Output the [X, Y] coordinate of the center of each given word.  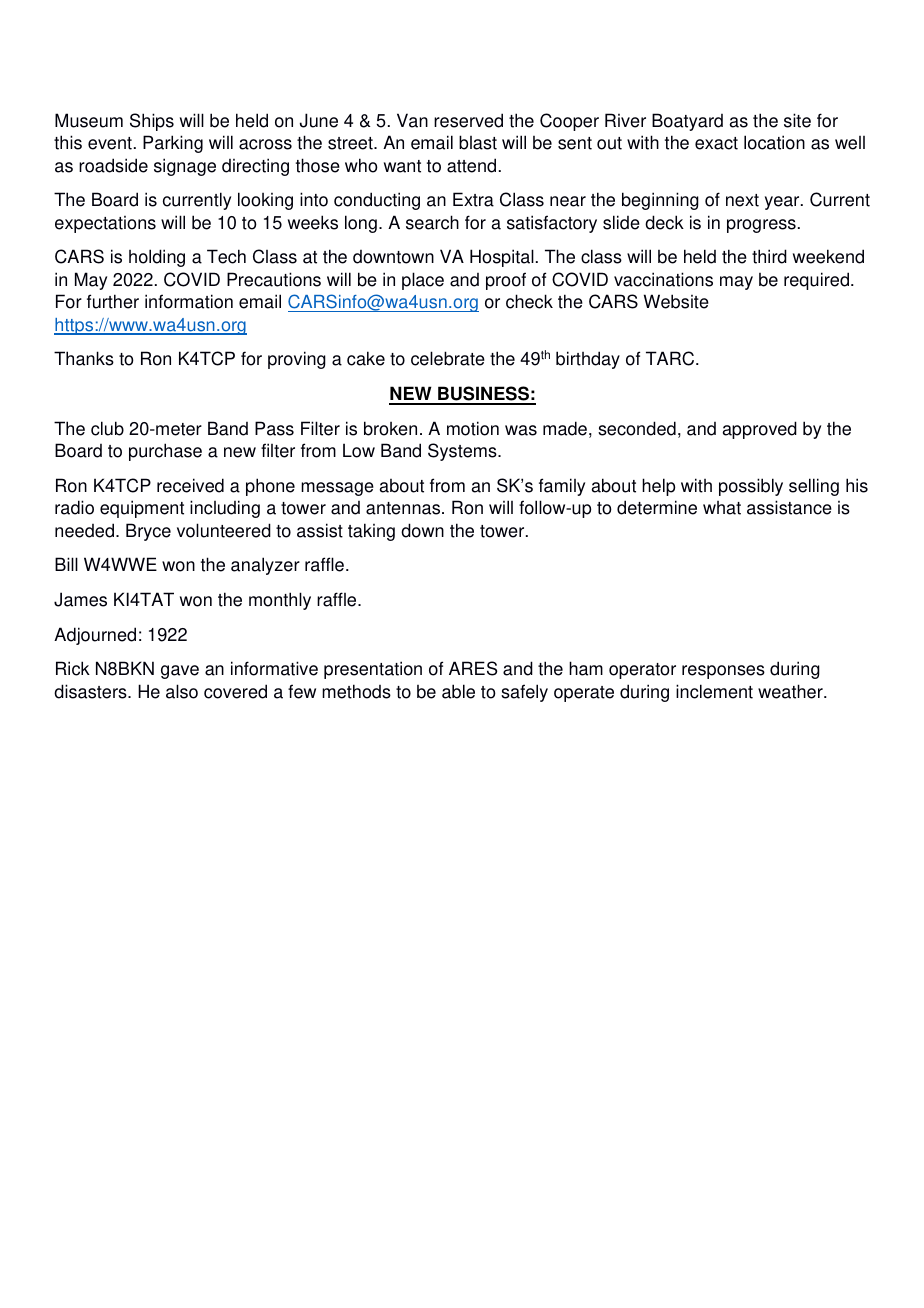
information [189, 301]
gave [180, 672]
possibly [751, 487]
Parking [173, 144]
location [774, 142]
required [818, 281]
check [529, 301]
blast [478, 142]
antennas [404, 508]
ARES [473, 668]
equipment [142, 509]
